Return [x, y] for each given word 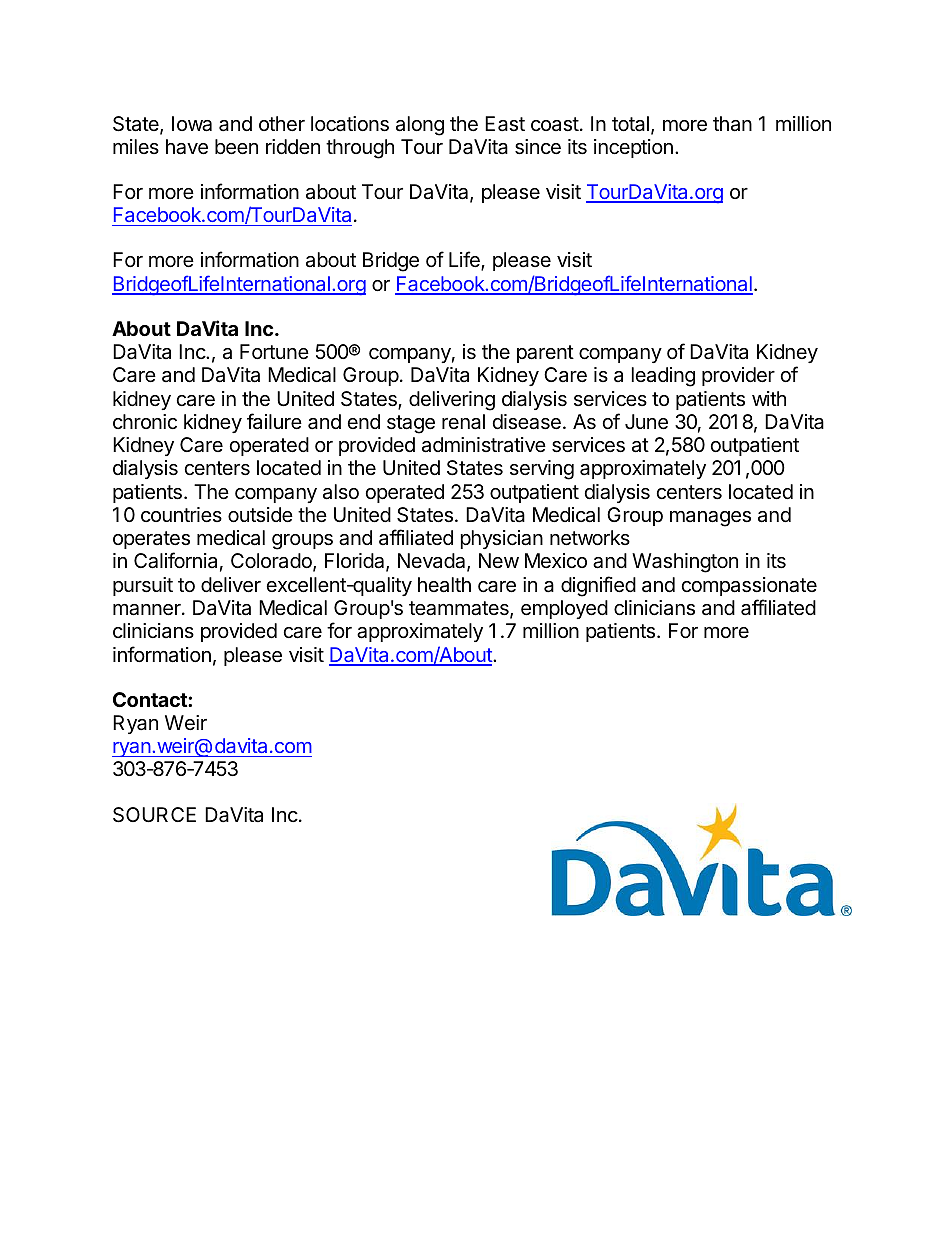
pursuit [143, 586]
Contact [151, 699]
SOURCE [154, 815]
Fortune [274, 351]
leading [663, 377]
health [444, 585]
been [236, 147]
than [732, 124]
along [420, 126]
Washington [685, 563]
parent [545, 354]
